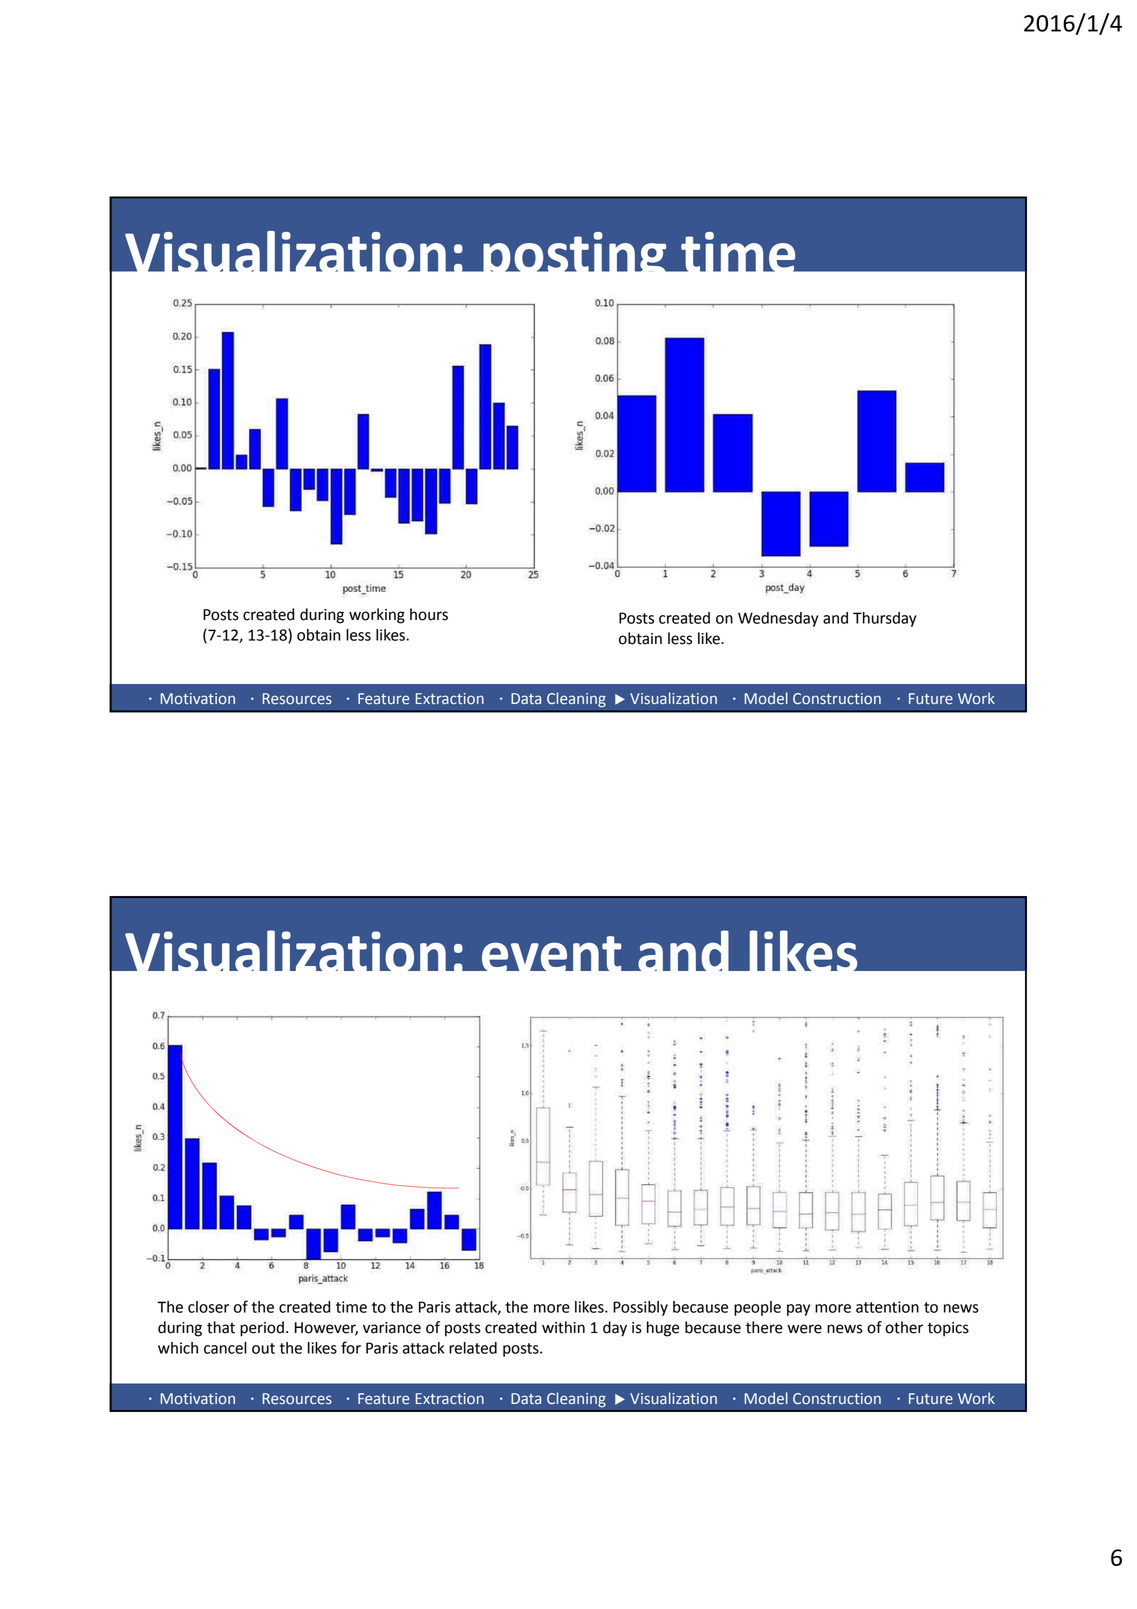 Image resolution: width=1137 pixels, height=1609 pixels. I want to click on out, so click(263, 1348).
